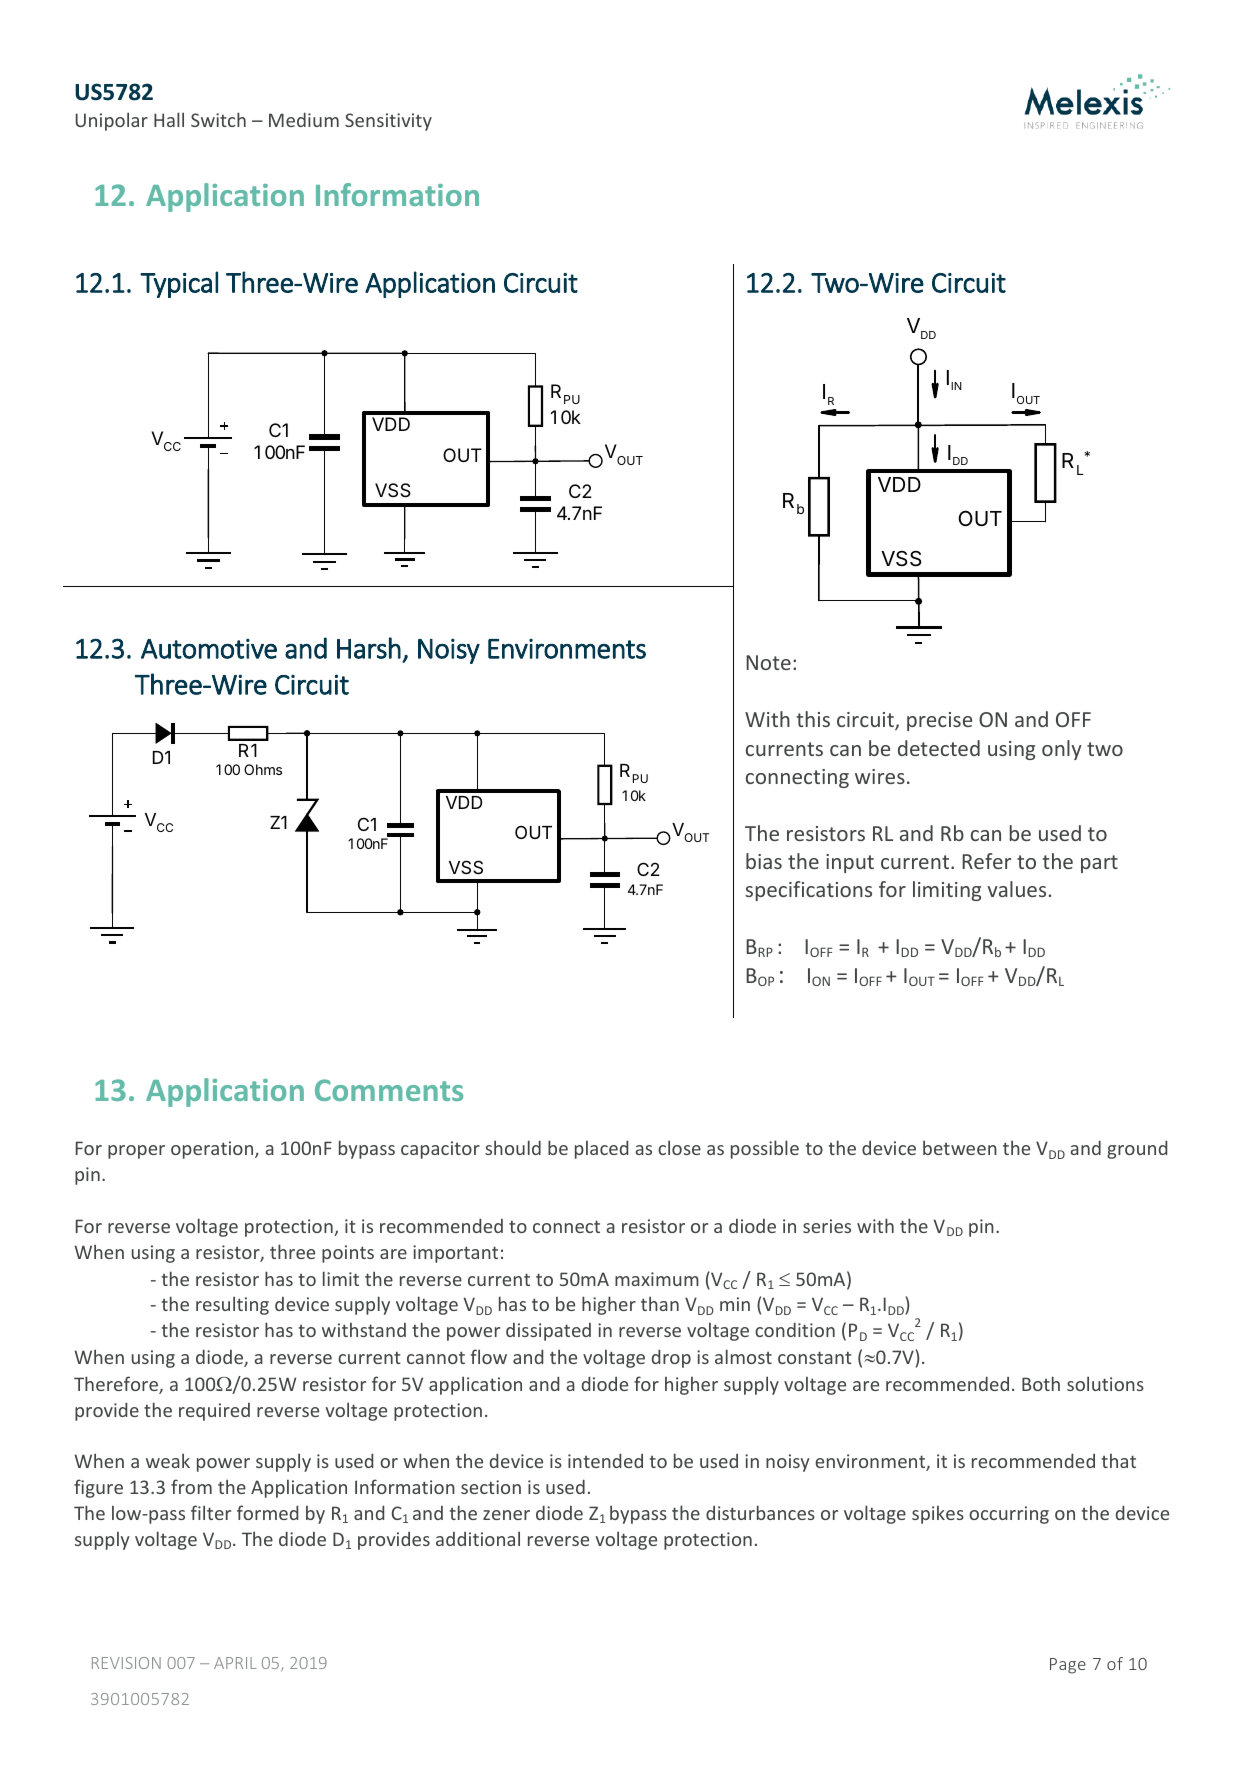 This document has width=1260, height=1782. Describe the element at coordinates (209, 648) in the document. I see `Automotive` at that location.
